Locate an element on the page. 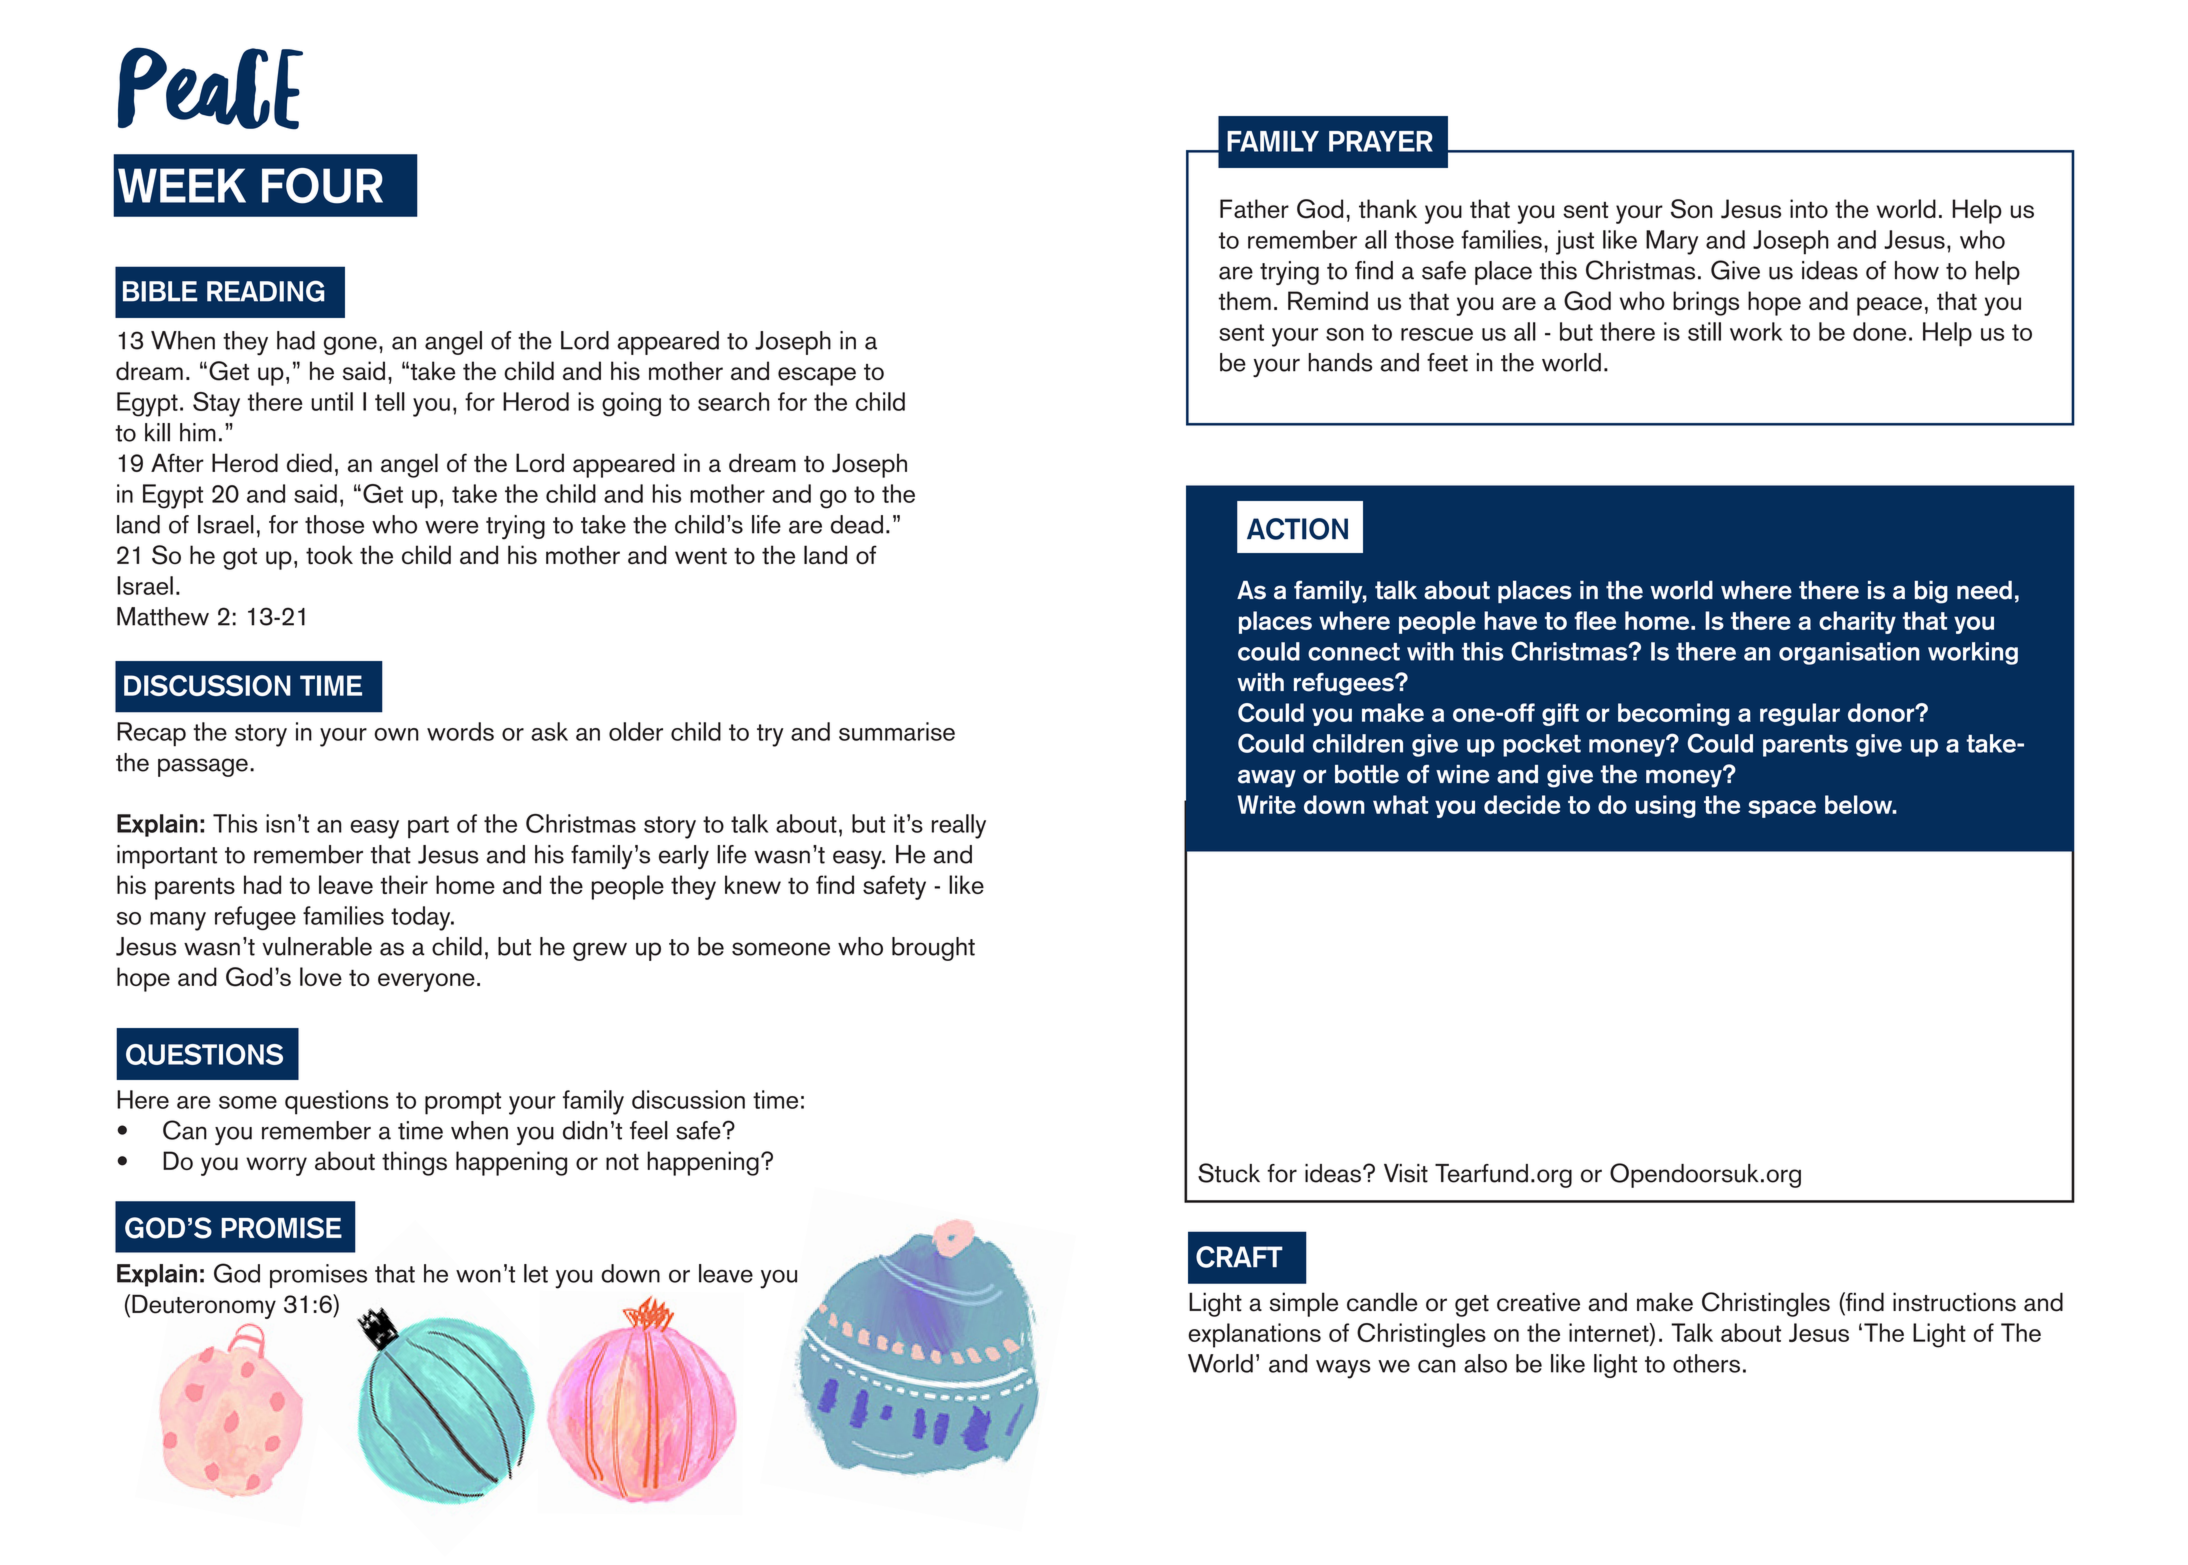 The image size is (2188, 1565). Deuteronomy is located at coordinates (204, 1306).
